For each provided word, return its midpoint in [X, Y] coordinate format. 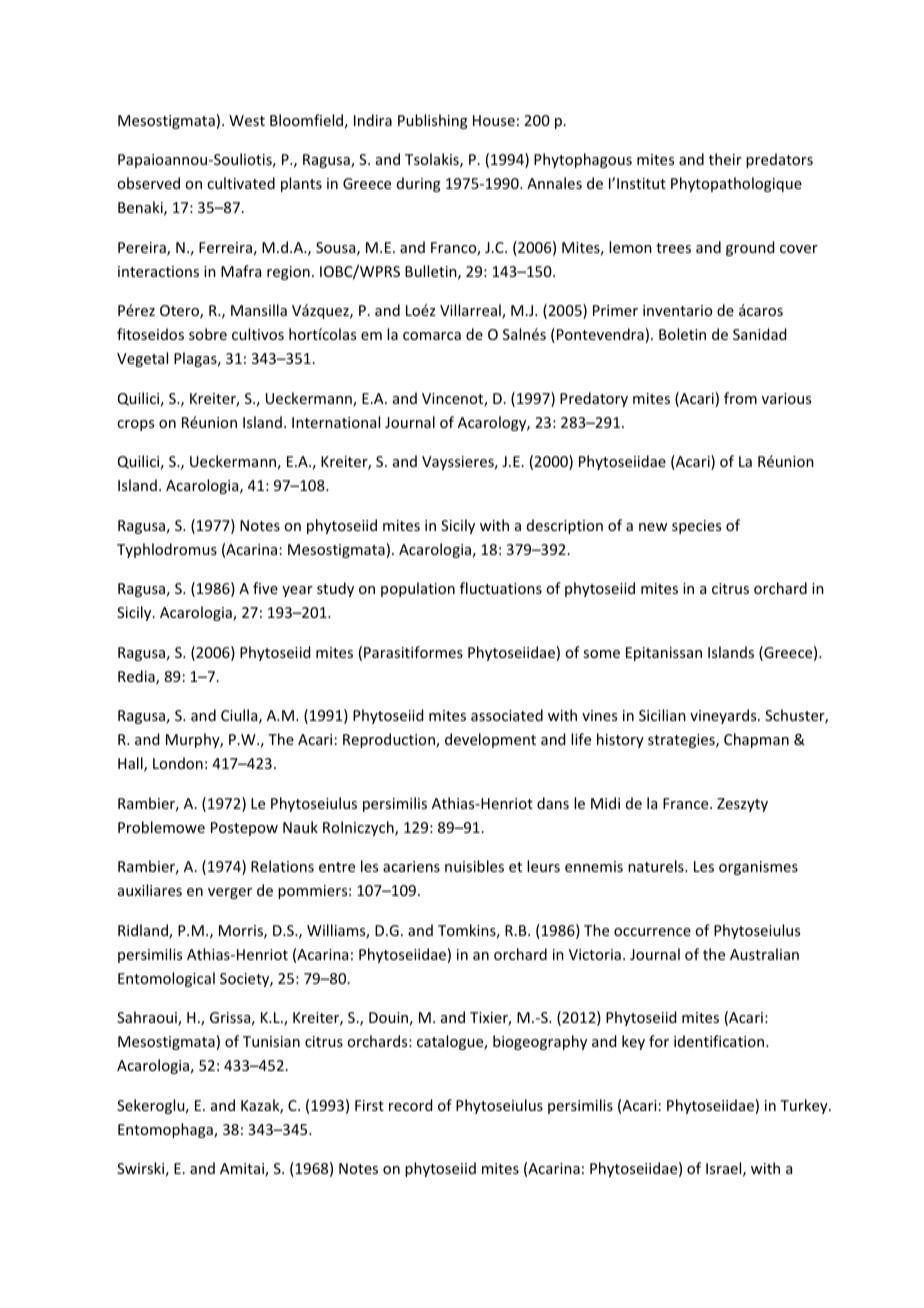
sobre [208, 334]
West [247, 120]
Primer [615, 310]
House [494, 120]
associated [507, 715]
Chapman [756, 740]
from [740, 398]
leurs [543, 866]
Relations [282, 866]
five [265, 588]
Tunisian [271, 1041]
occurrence [652, 932]
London [178, 763]
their [725, 159]
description [565, 526]
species [696, 527]
